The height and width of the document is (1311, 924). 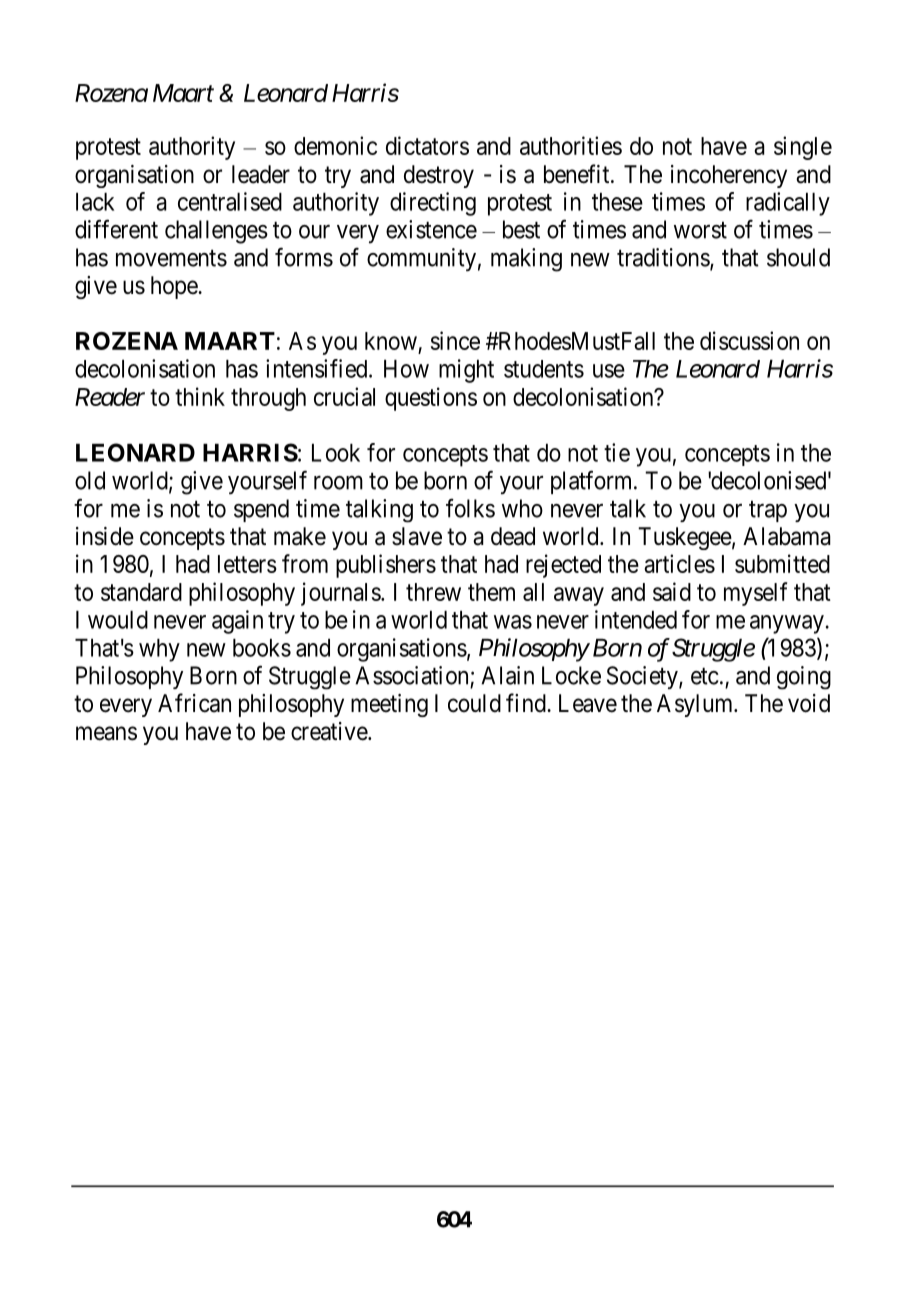 I want to click on threw, so click(x=433, y=592).
